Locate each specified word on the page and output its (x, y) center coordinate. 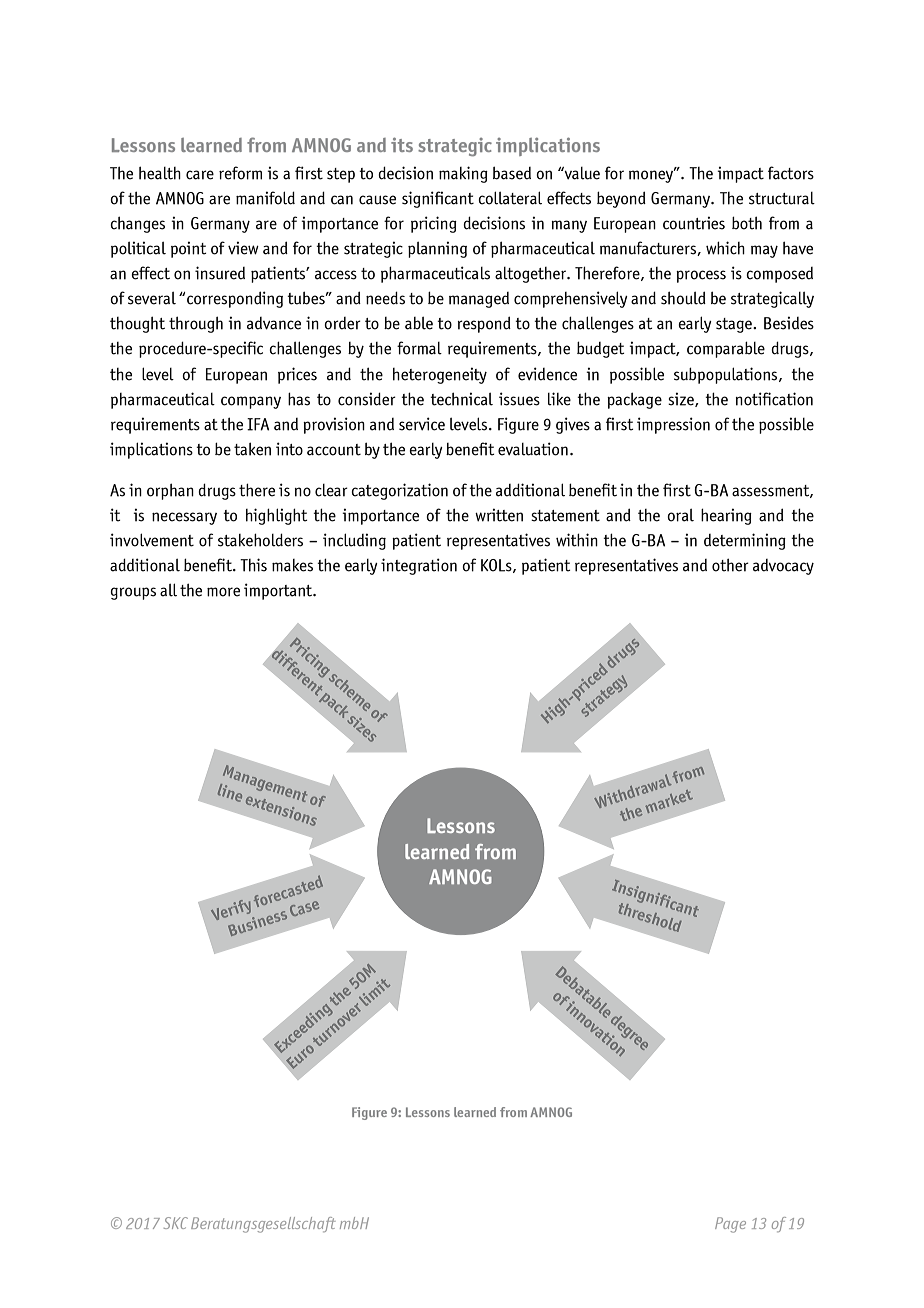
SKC (176, 1223)
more (223, 592)
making (463, 174)
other (730, 565)
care (200, 175)
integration (419, 566)
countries (694, 223)
